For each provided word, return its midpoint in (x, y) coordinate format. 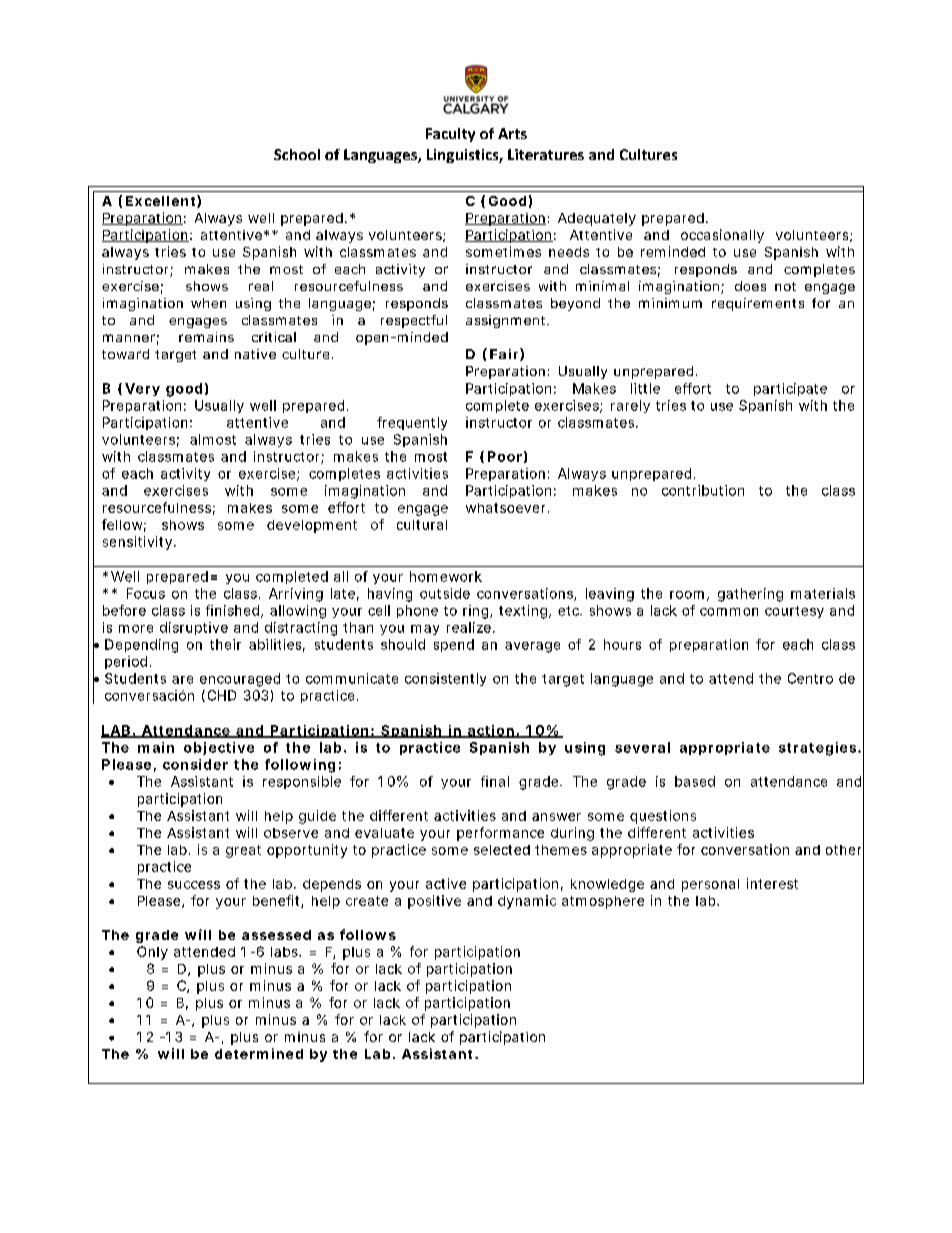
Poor (505, 456)
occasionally (722, 236)
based (695, 781)
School (297, 154)
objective (219, 748)
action (490, 731)
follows (368, 934)
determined (259, 1053)
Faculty (450, 135)
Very (142, 389)
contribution (703, 490)
